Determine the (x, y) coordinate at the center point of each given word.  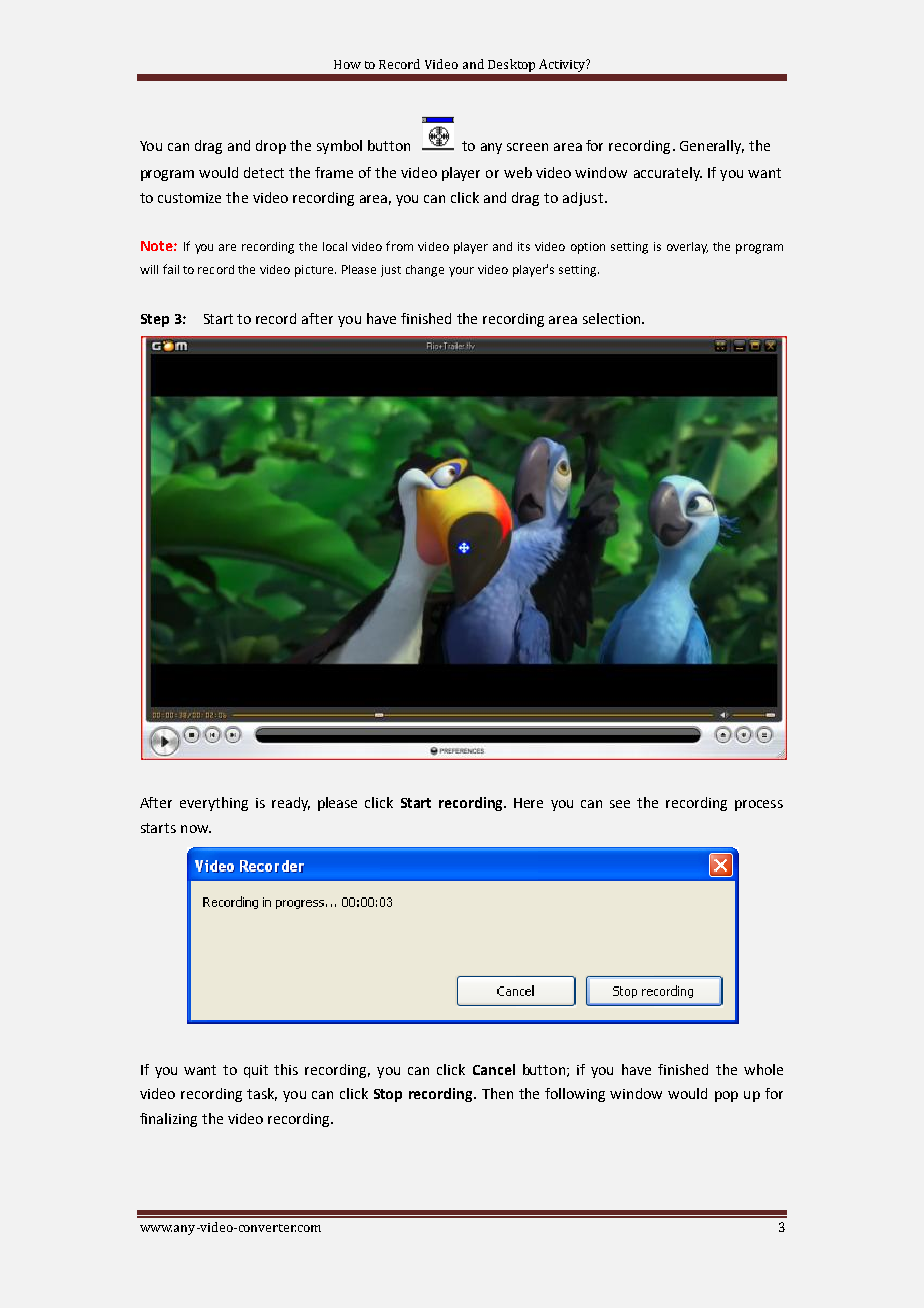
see (620, 804)
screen (527, 147)
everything (214, 804)
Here (528, 803)
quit (256, 1071)
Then (497, 1093)
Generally (712, 147)
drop (271, 147)
